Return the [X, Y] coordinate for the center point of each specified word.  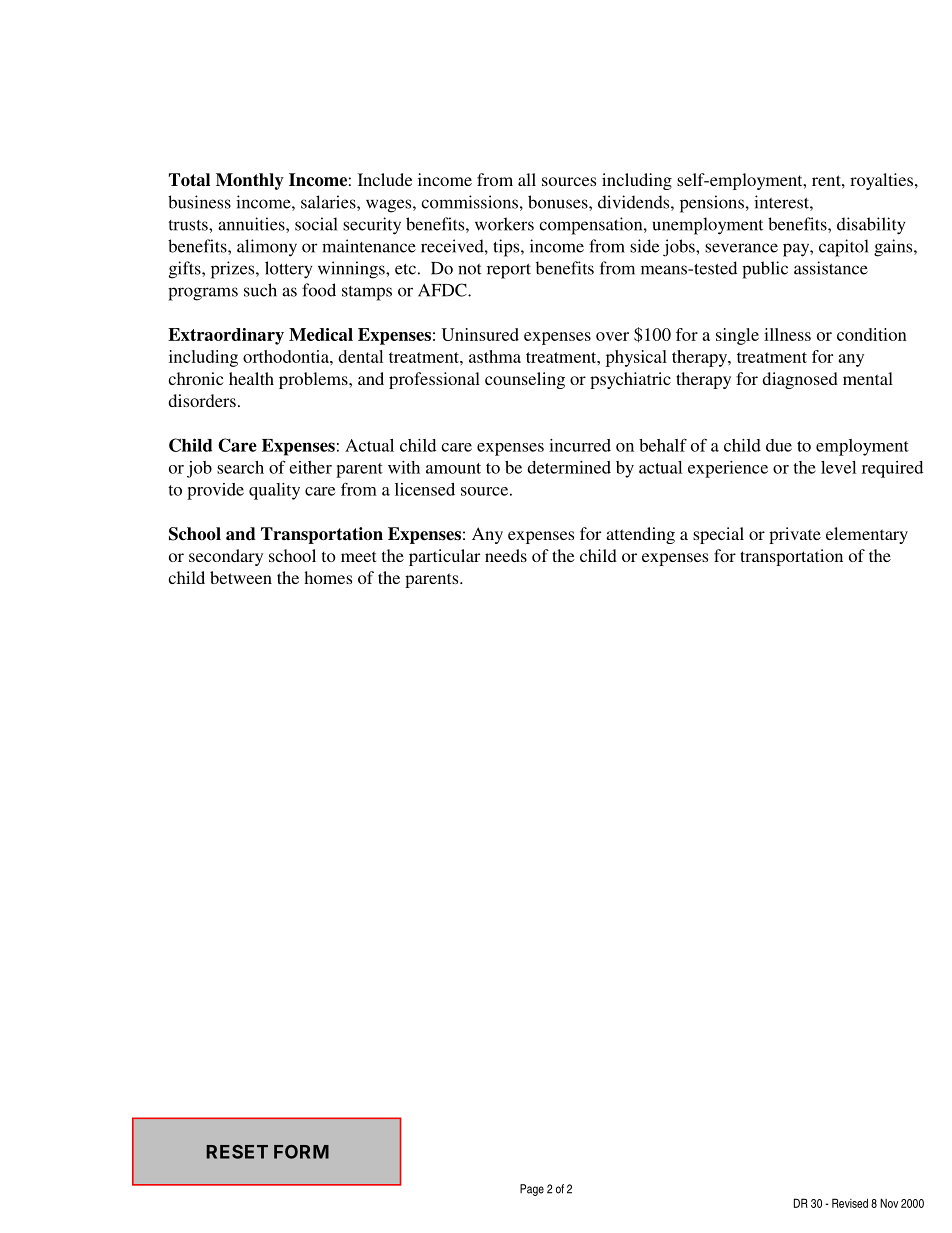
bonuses [559, 202]
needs [506, 555]
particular [444, 557]
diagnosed [800, 380]
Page [532, 1190]
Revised [850, 1203]
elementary [867, 535]
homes [328, 577]
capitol [844, 248]
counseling [525, 380]
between [241, 577]
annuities [252, 224]
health [251, 378]
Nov [889, 1203]
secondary [226, 557]
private [795, 535]
